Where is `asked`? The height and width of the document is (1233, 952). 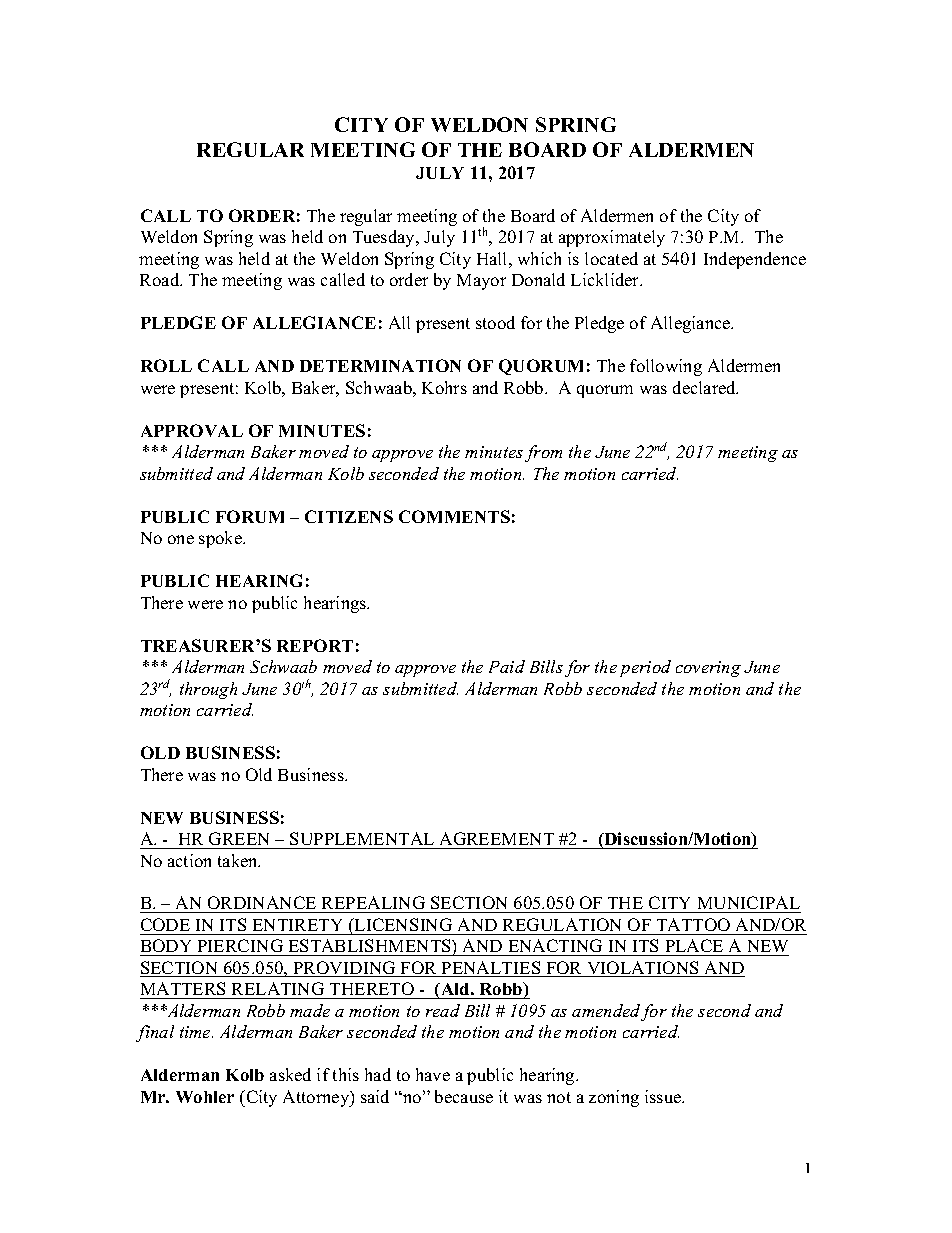 asked is located at coordinates (290, 1074).
